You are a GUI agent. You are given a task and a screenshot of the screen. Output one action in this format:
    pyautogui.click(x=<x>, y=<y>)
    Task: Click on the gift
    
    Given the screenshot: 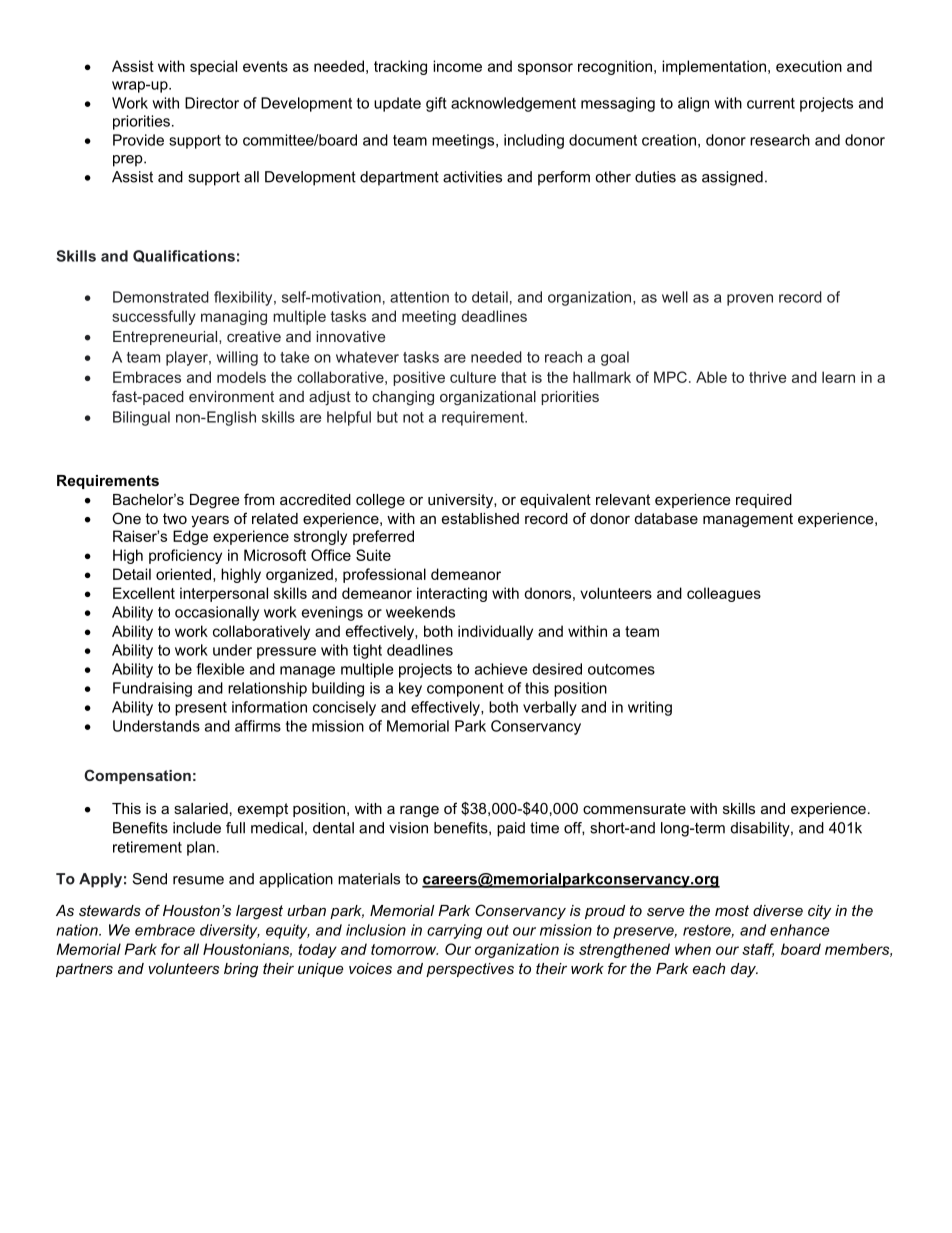 What is the action you would take?
    pyautogui.click(x=436, y=104)
